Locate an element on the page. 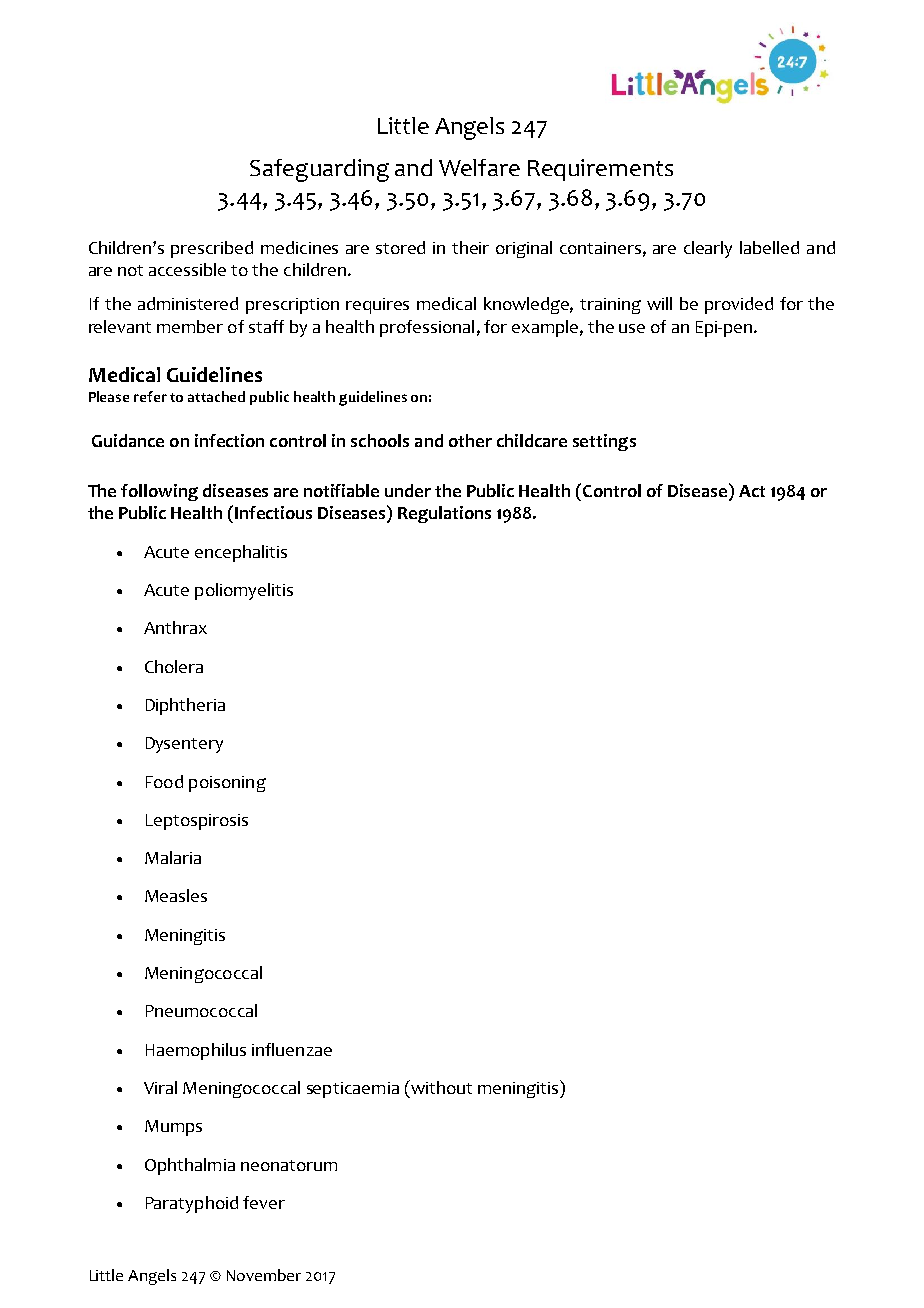 The image size is (924, 1308). fever is located at coordinates (264, 1202).
